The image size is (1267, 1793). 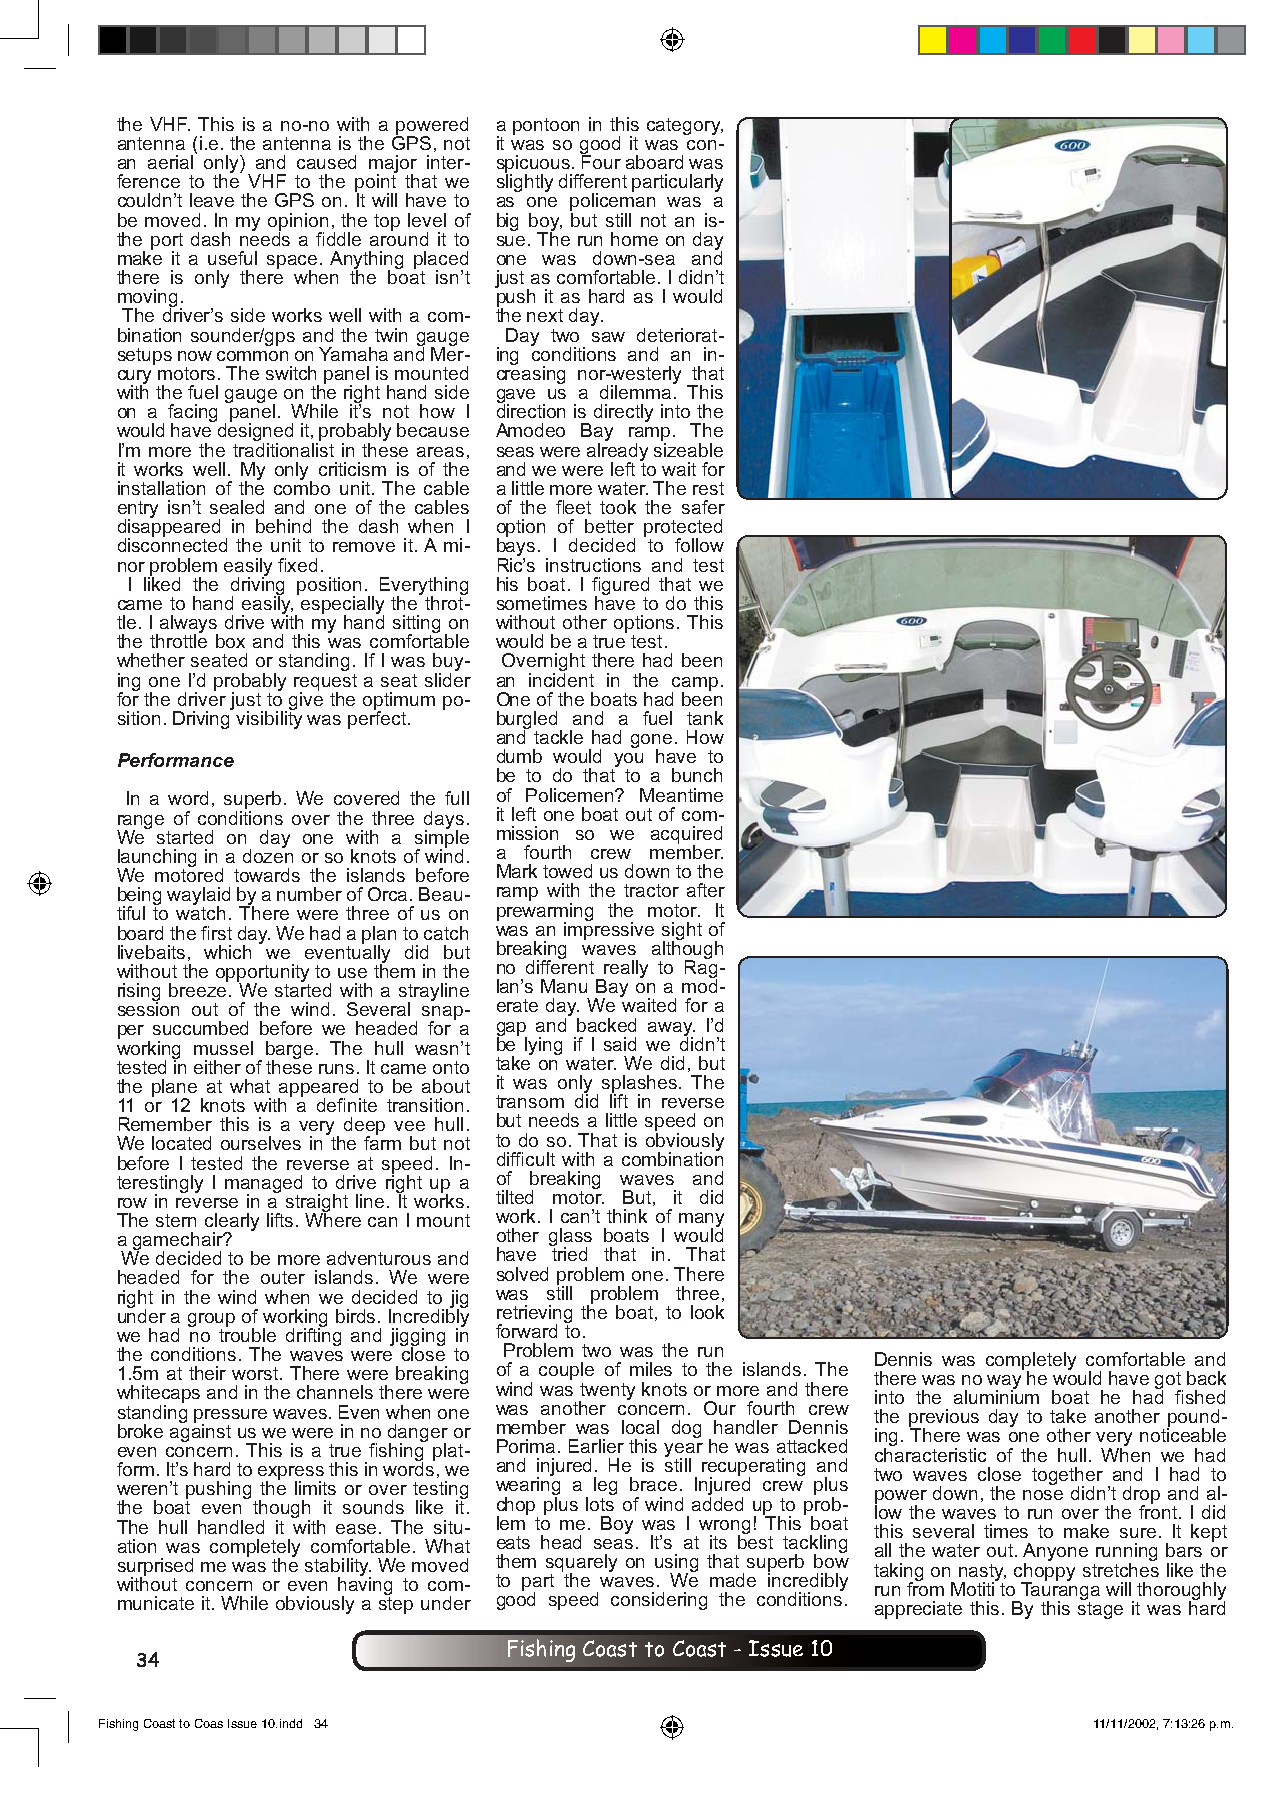 I want to click on home, so click(x=634, y=239).
